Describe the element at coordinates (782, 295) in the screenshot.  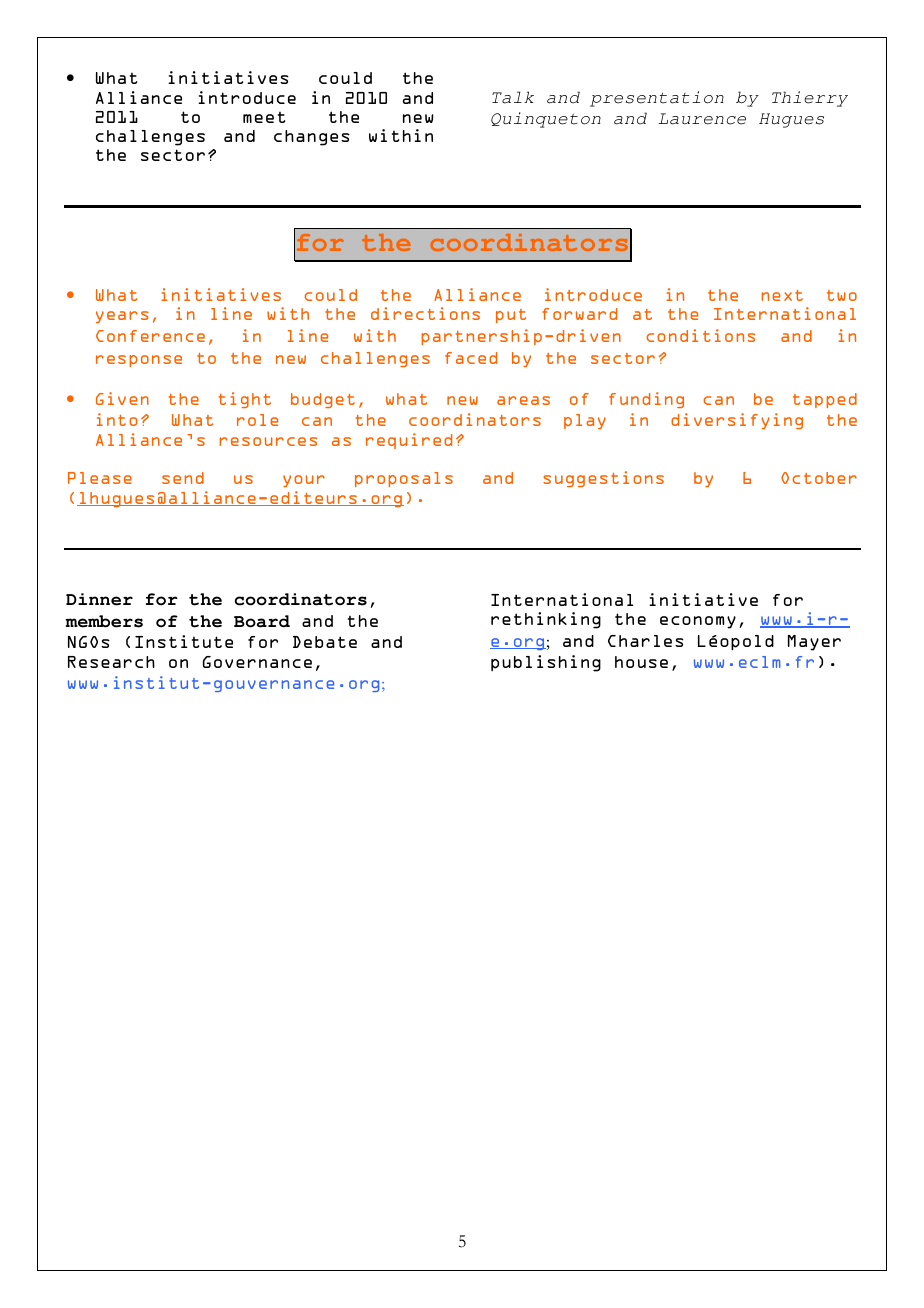
I see `next` at that location.
